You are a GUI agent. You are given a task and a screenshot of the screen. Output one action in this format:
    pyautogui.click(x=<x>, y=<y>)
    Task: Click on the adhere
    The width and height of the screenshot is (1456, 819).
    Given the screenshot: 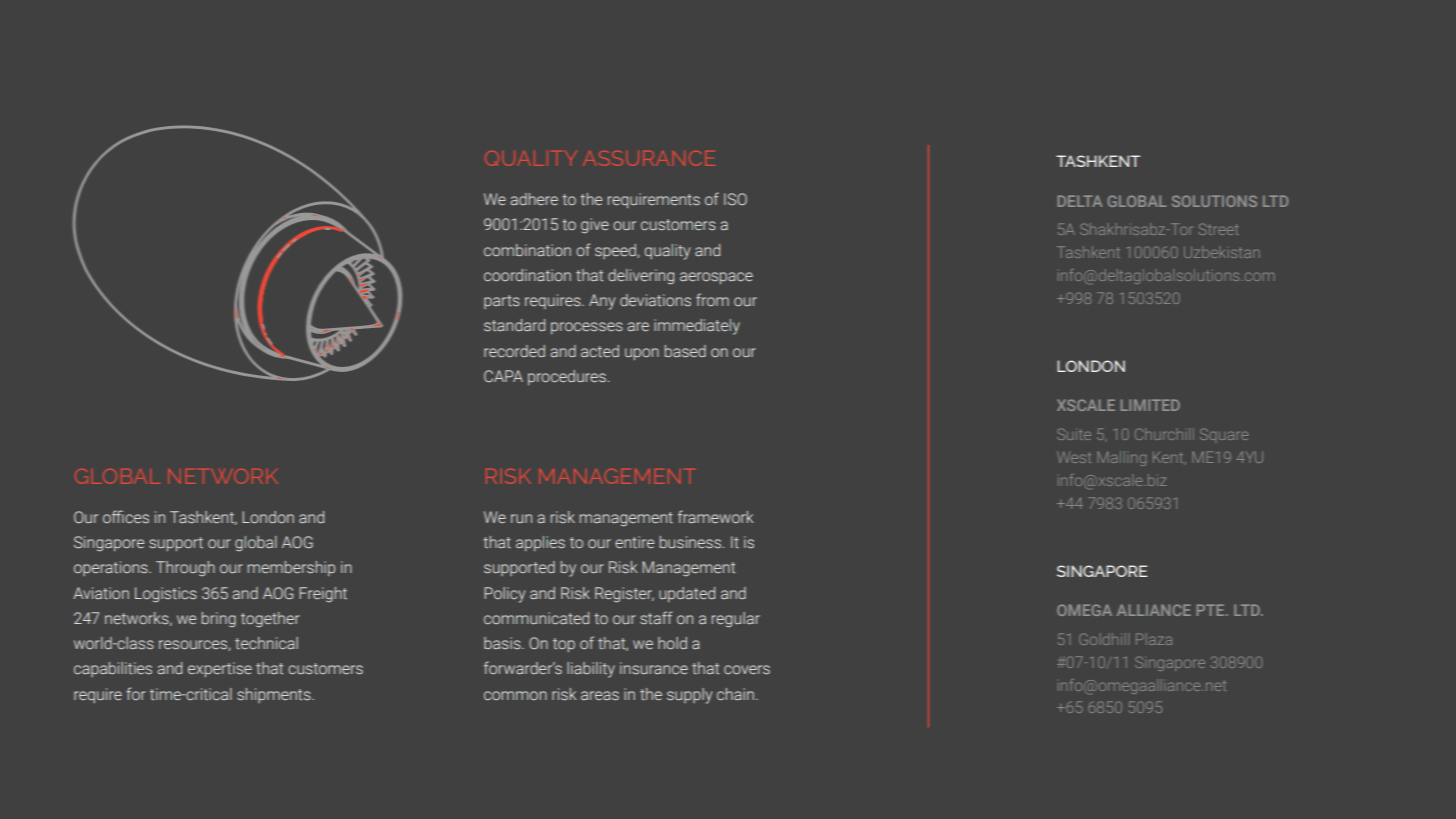 What is the action you would take?
    pyautogui.click(x=534, y=199)
